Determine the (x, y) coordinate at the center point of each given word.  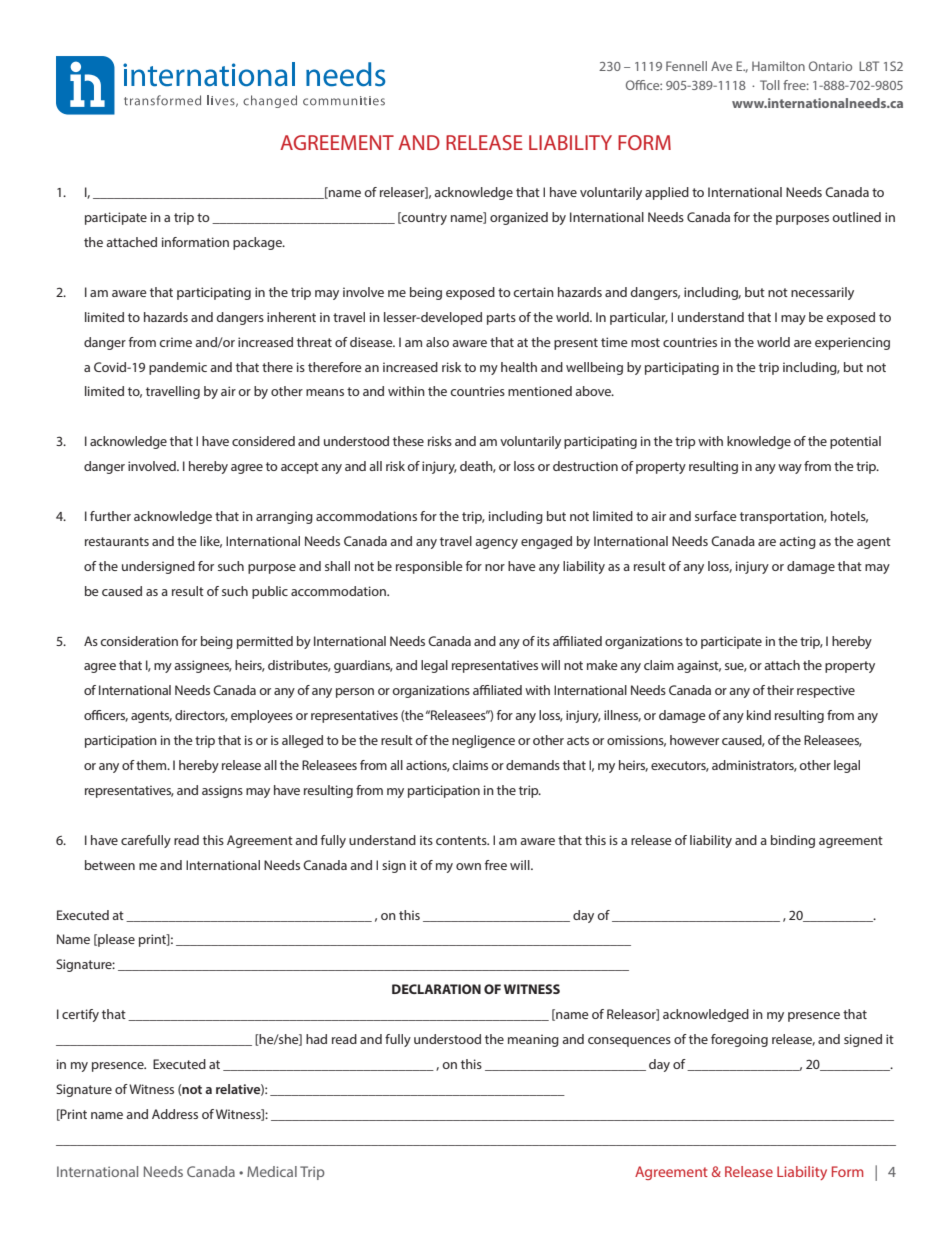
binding (793, 841)
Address (175, 1114)
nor (495, 567)
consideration (139, 641)
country (423, 218)
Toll (770, 85)
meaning (533, 1040)
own (468, 866)
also (437, 342)
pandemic (178, 368)
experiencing (852, 343)
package (258, 243)
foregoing (739, 1040)
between (110, 865)
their (780, 690)
